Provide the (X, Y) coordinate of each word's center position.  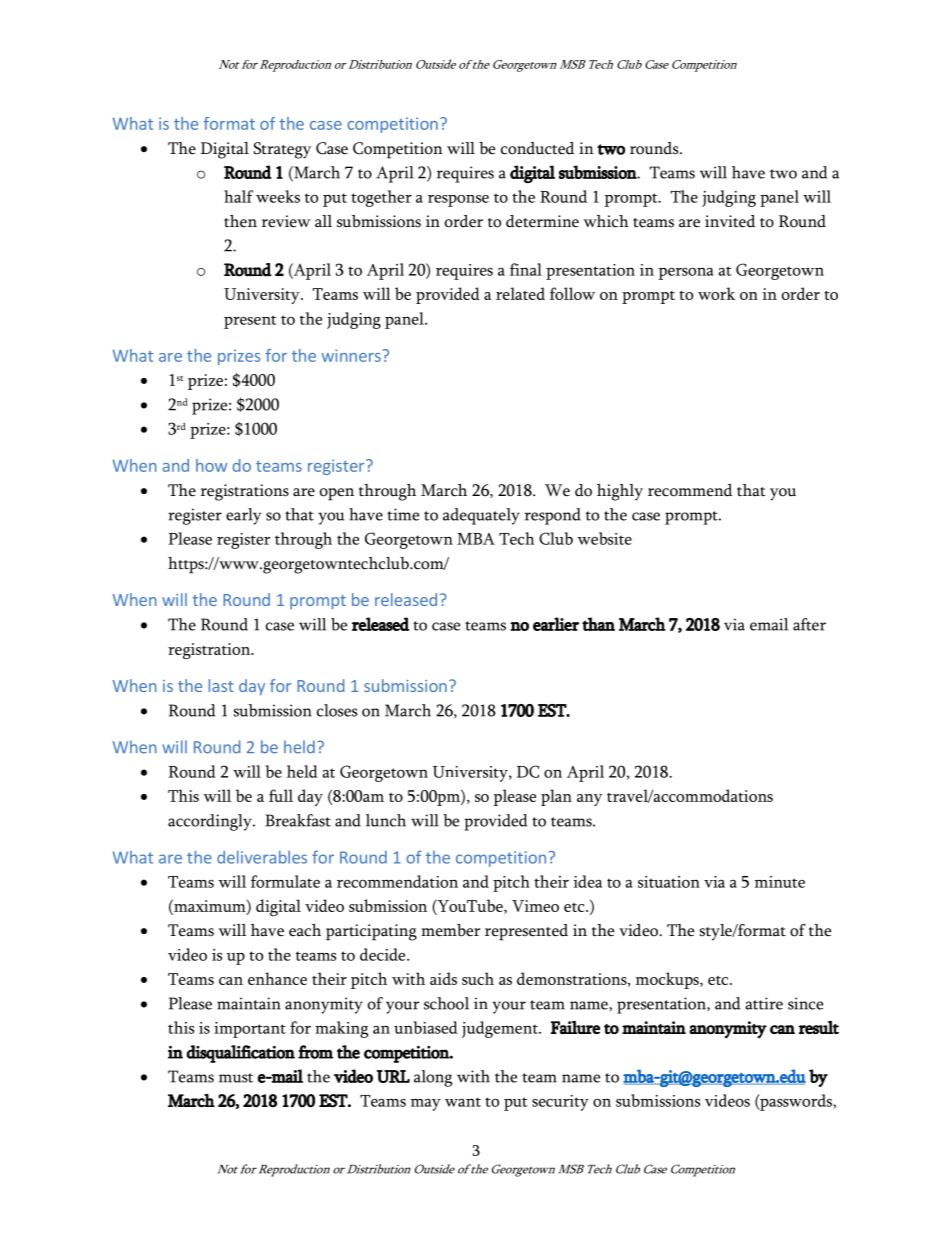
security (560, 1103)
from (315, 1052)
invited (730, 221)
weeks (278, 196)
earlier (556, 624)
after (809, 624)
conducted (537, 148)
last (221, 685)
